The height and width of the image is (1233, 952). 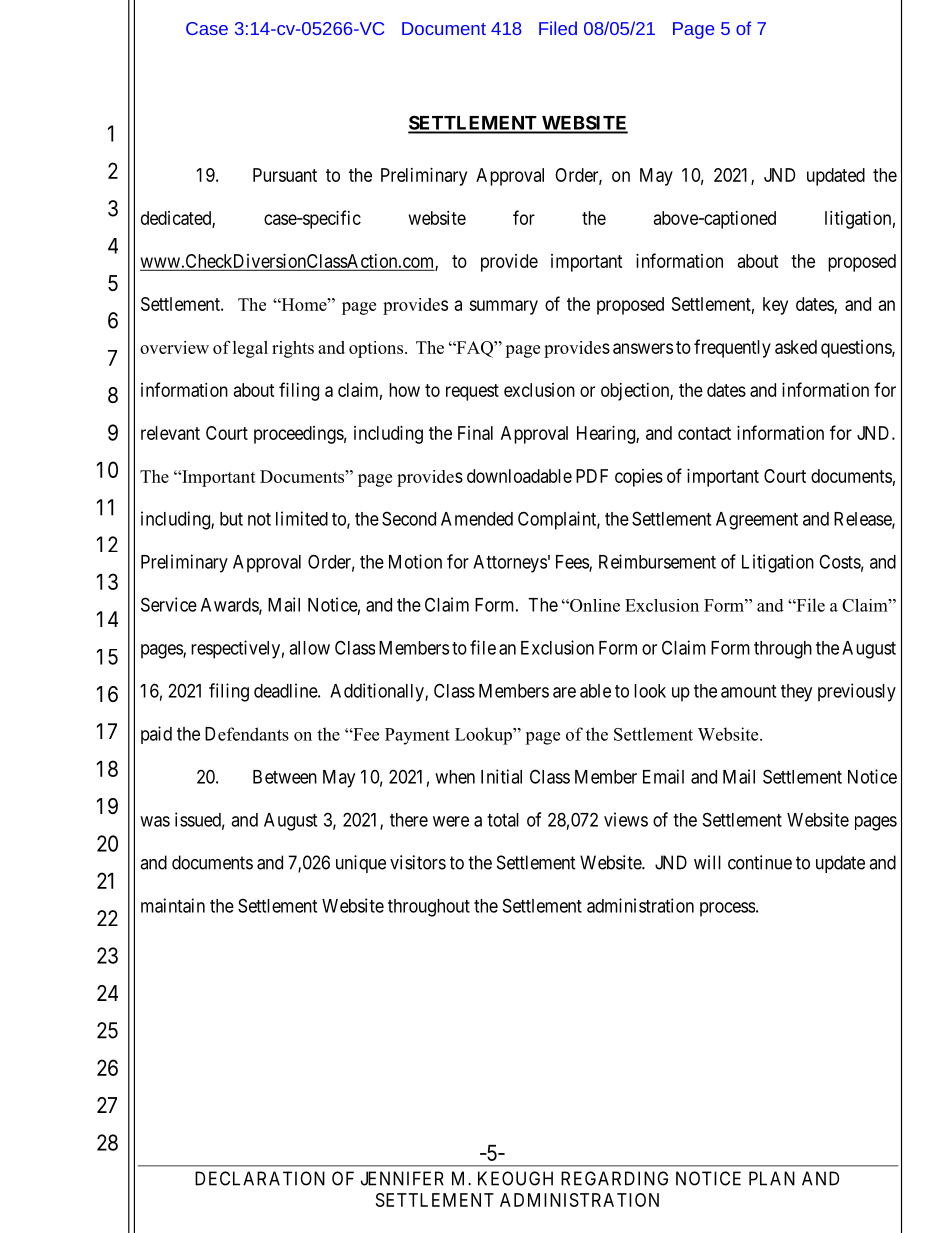 What do you see at coordinates (285, 175) in the image?
I see `Pursuant` at bounding box center [285, 175].
